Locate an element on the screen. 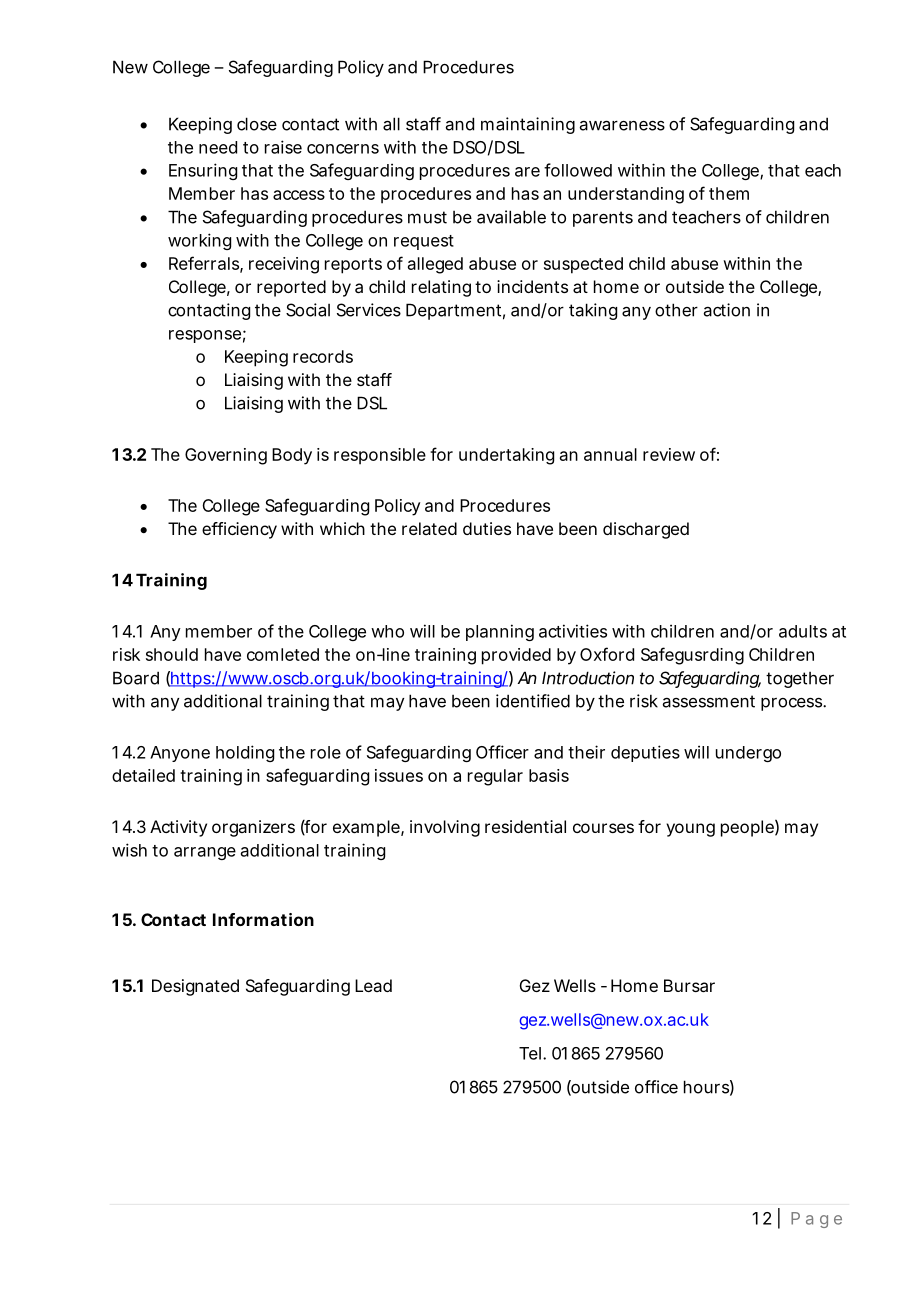 This screenshot has width=924, height=1308. Tel is located at coordinates (530, 1053).
